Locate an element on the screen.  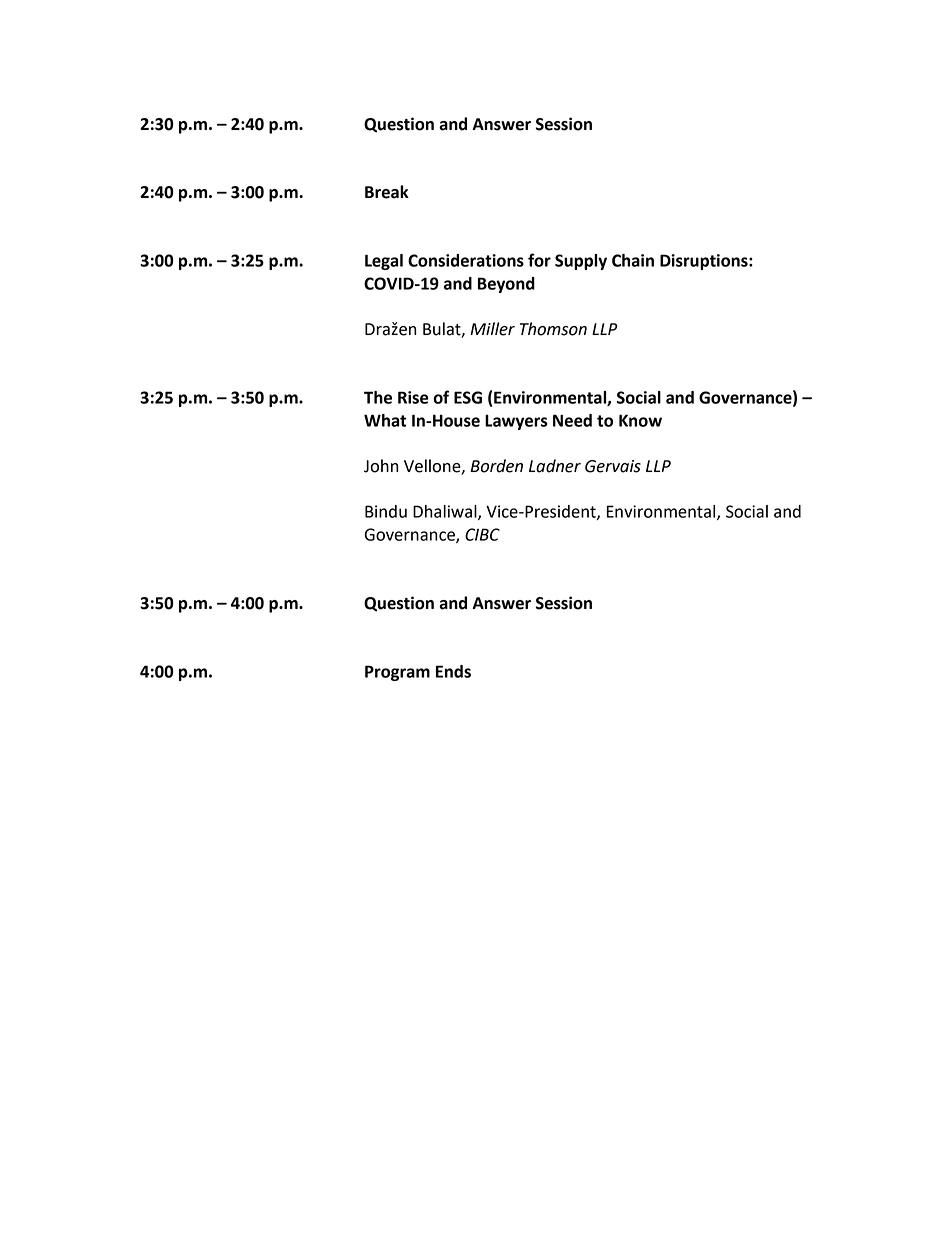
Lawyers is located at coordinates (516, 422).
